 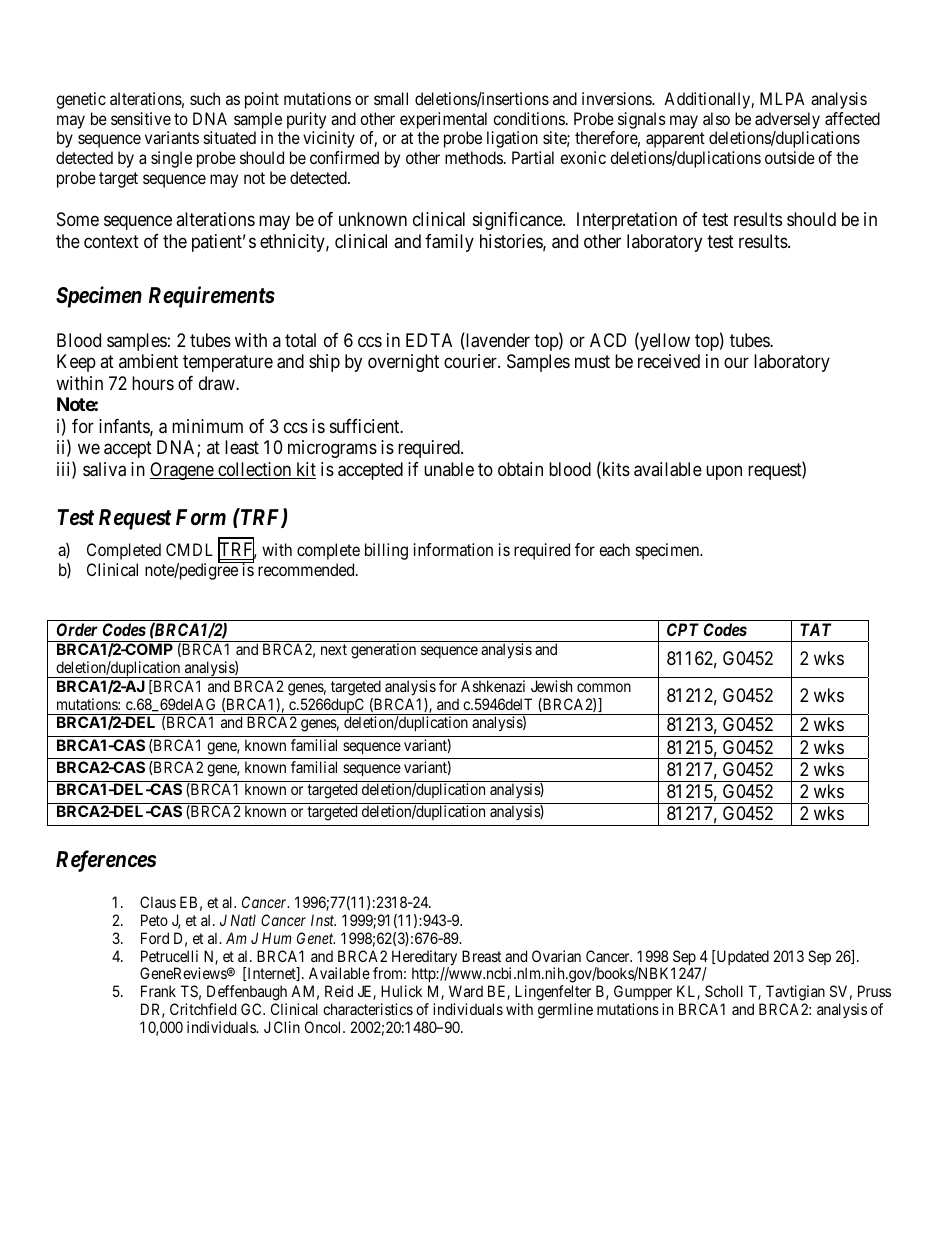 What do you see at coordinates (386, 551) in the screenshot?
I see `billing` at bounding box center [386, 551].
